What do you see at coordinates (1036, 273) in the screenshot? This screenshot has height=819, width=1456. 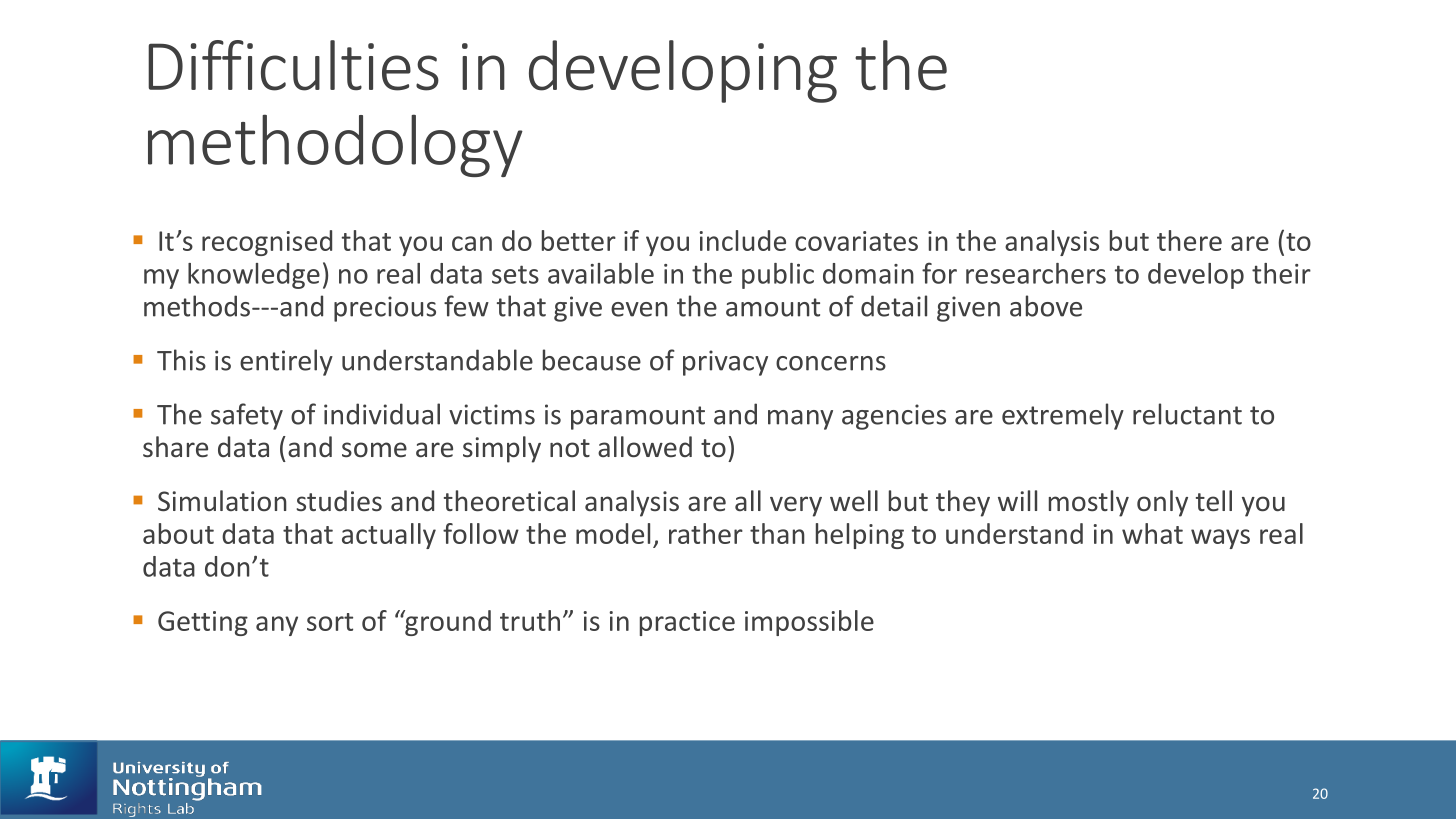 I see `researchers` at bounding box center [1036, 273].
